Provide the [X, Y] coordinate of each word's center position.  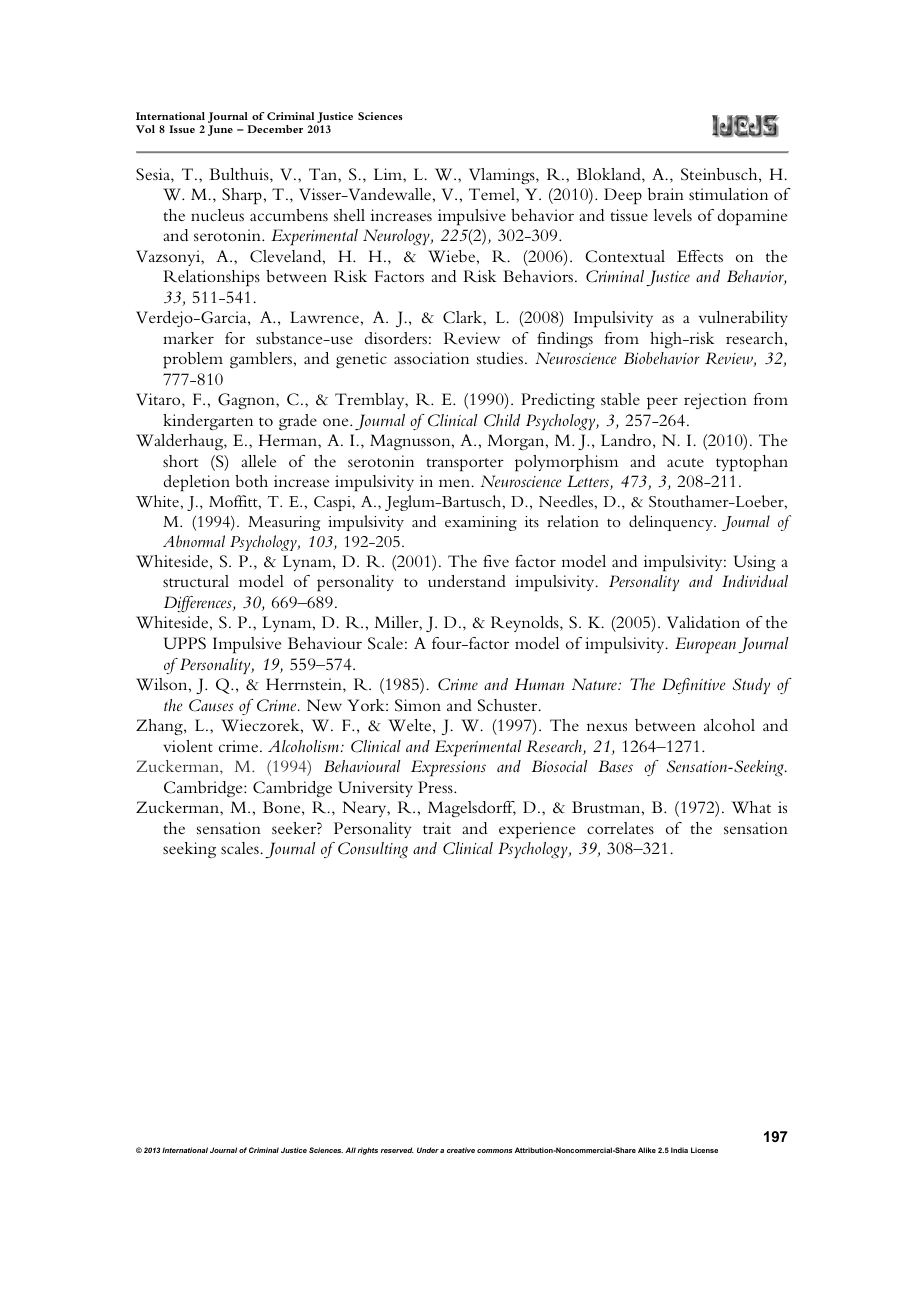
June [220, 130]
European [705, 645]
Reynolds [526, 624]
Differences [199, 604]
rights [368, 1151]
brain [666, 194]
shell [349, 215]
